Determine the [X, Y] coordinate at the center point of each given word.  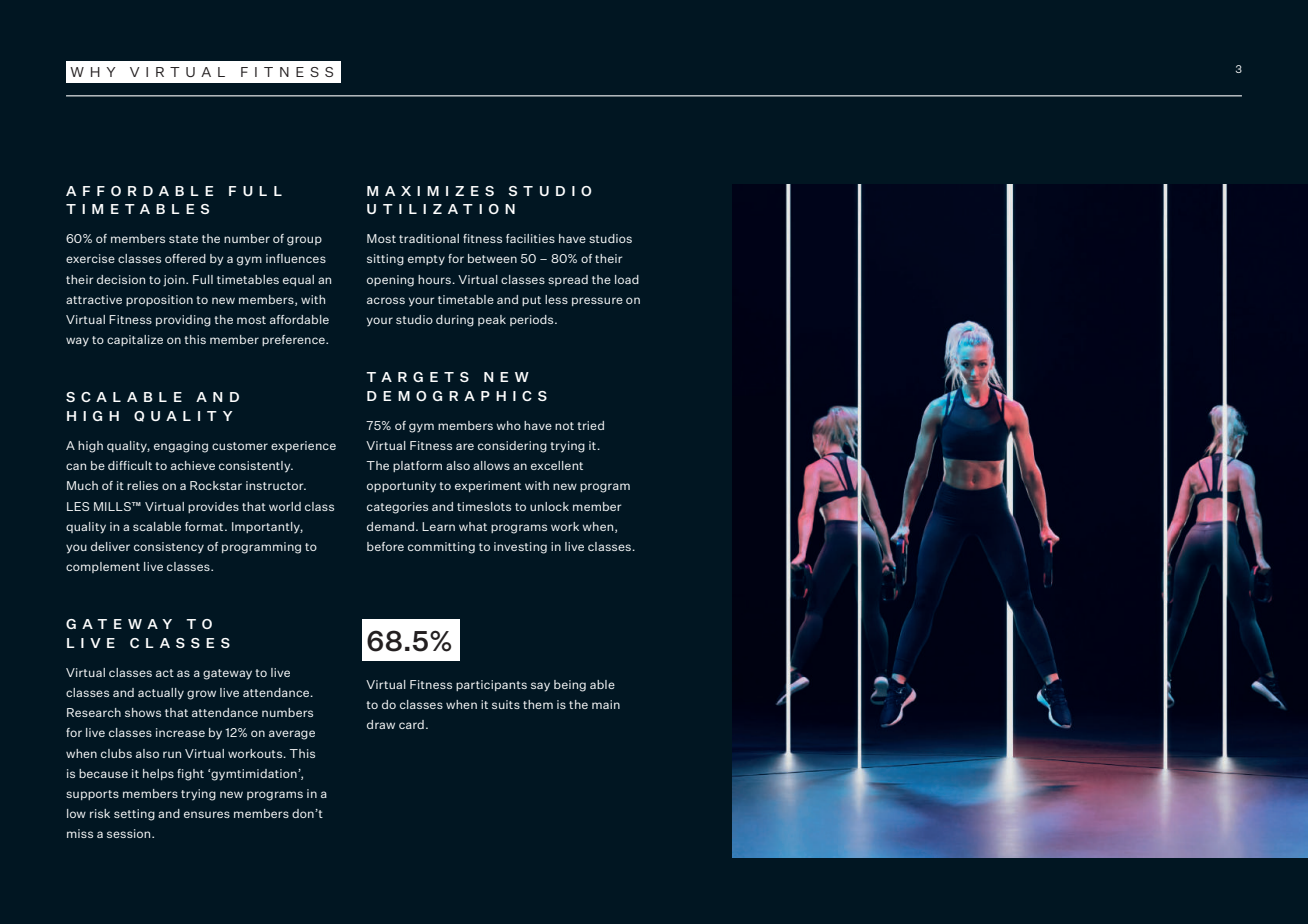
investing [520, 548]
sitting [385, 260]
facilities [530, 238]
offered [185, 258]
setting [134, 815]
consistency [169, 548]
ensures [207, 814]
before [385, 546]
